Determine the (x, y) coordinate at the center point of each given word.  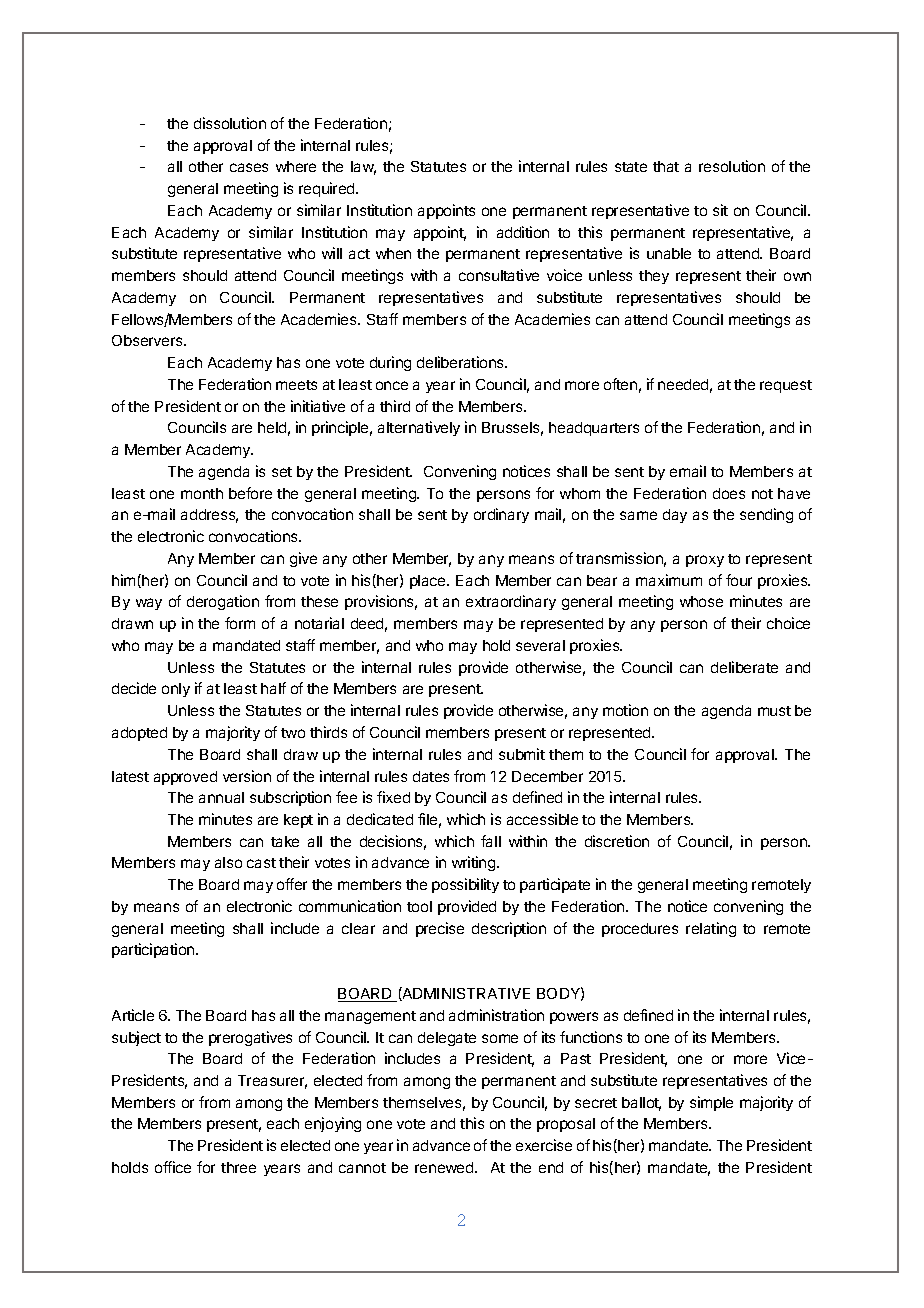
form (240, 623)
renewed (445, 1167)
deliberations (461, 362)
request (786, 386)
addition (523, 232)
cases (249, 167)
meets (296, 385)
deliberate (744, 667)
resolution (732, 166)
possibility (465, 885)
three (238, 1167)
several (540, 645)
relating (711, 929)
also (228, 862)
